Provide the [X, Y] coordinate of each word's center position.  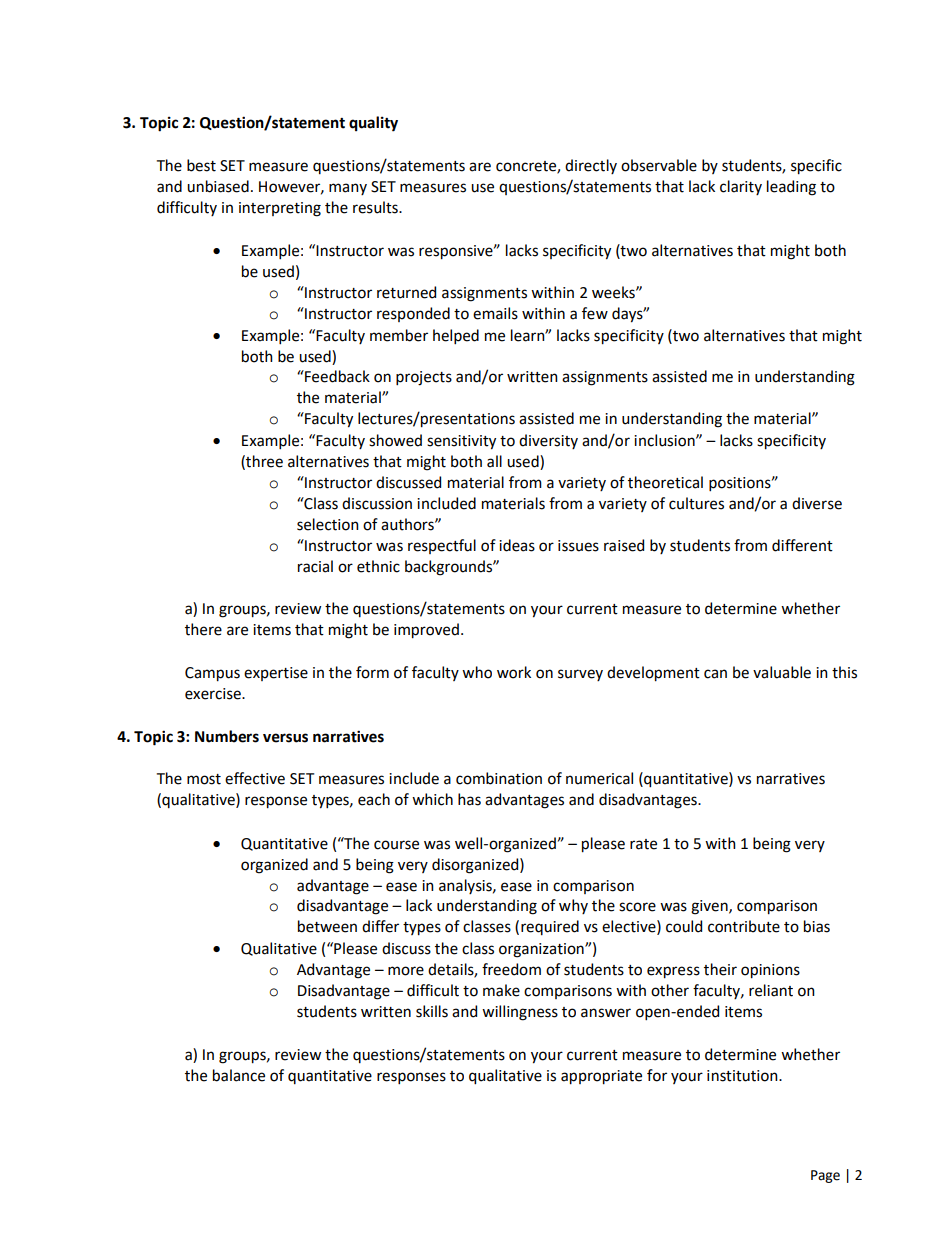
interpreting [280, 209]
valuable [782, 672]
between [327, 926]
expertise [276, 674]
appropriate [601, 1077]
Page [825, 1176]
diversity [548, 441]
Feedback [336, 376]
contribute [744, 926]
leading [791, 188]
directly [591, 166]
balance [239, 1075]
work [514, 672]
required [550, 927]
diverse [817, 503]
